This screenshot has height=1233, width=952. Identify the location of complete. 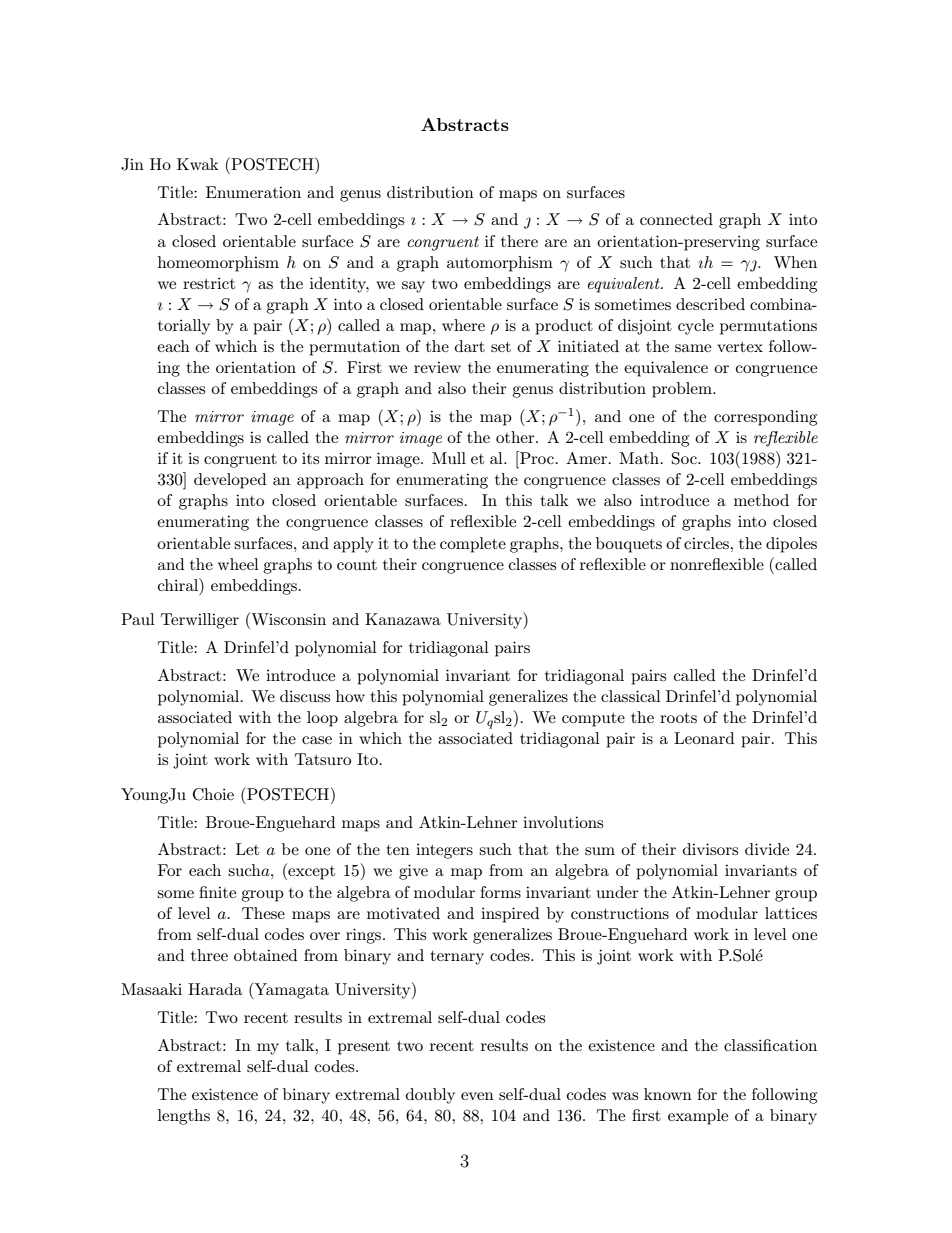
(473, 545).
